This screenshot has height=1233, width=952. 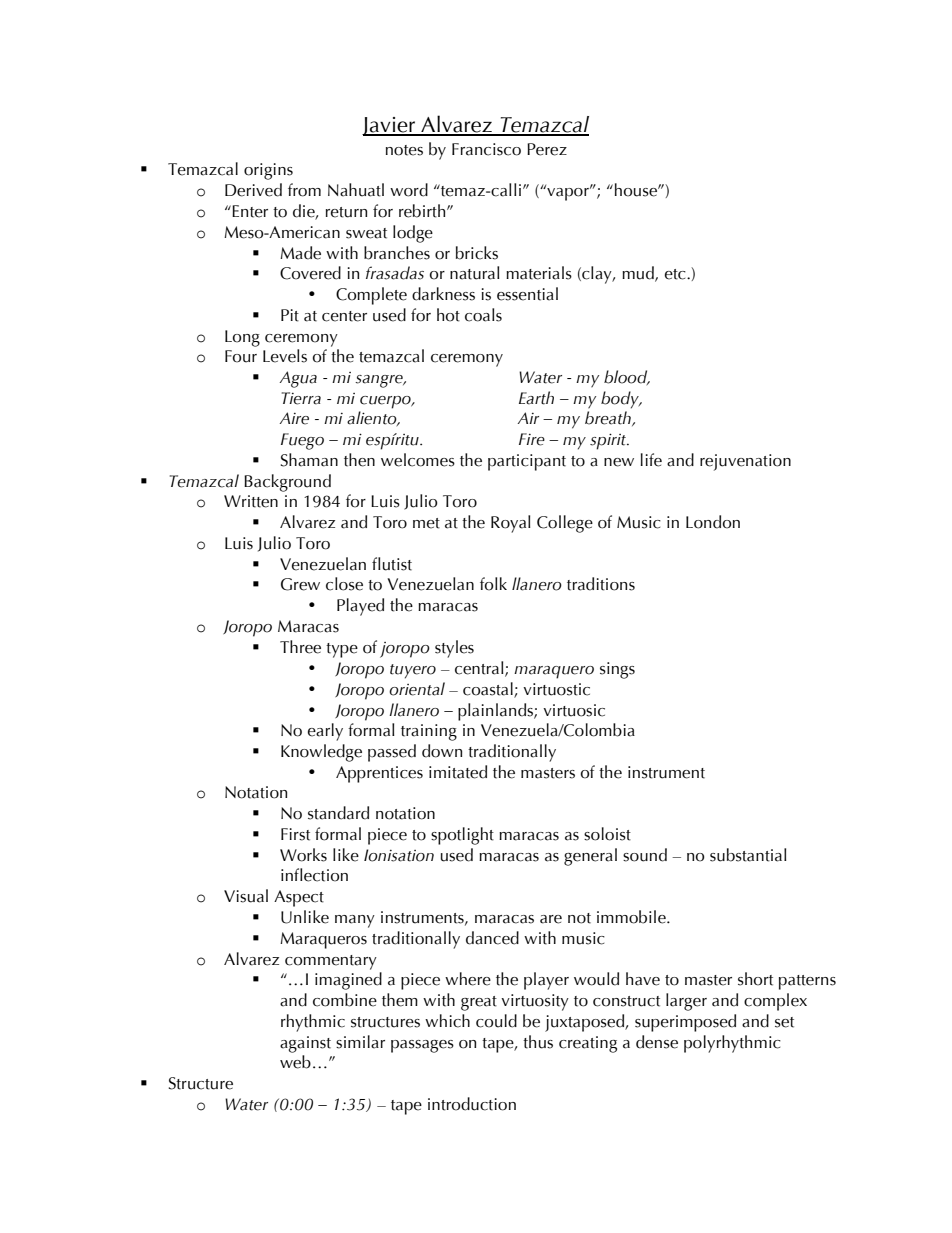 I want to click on rejuvenation, so click(x=745, y=462).
